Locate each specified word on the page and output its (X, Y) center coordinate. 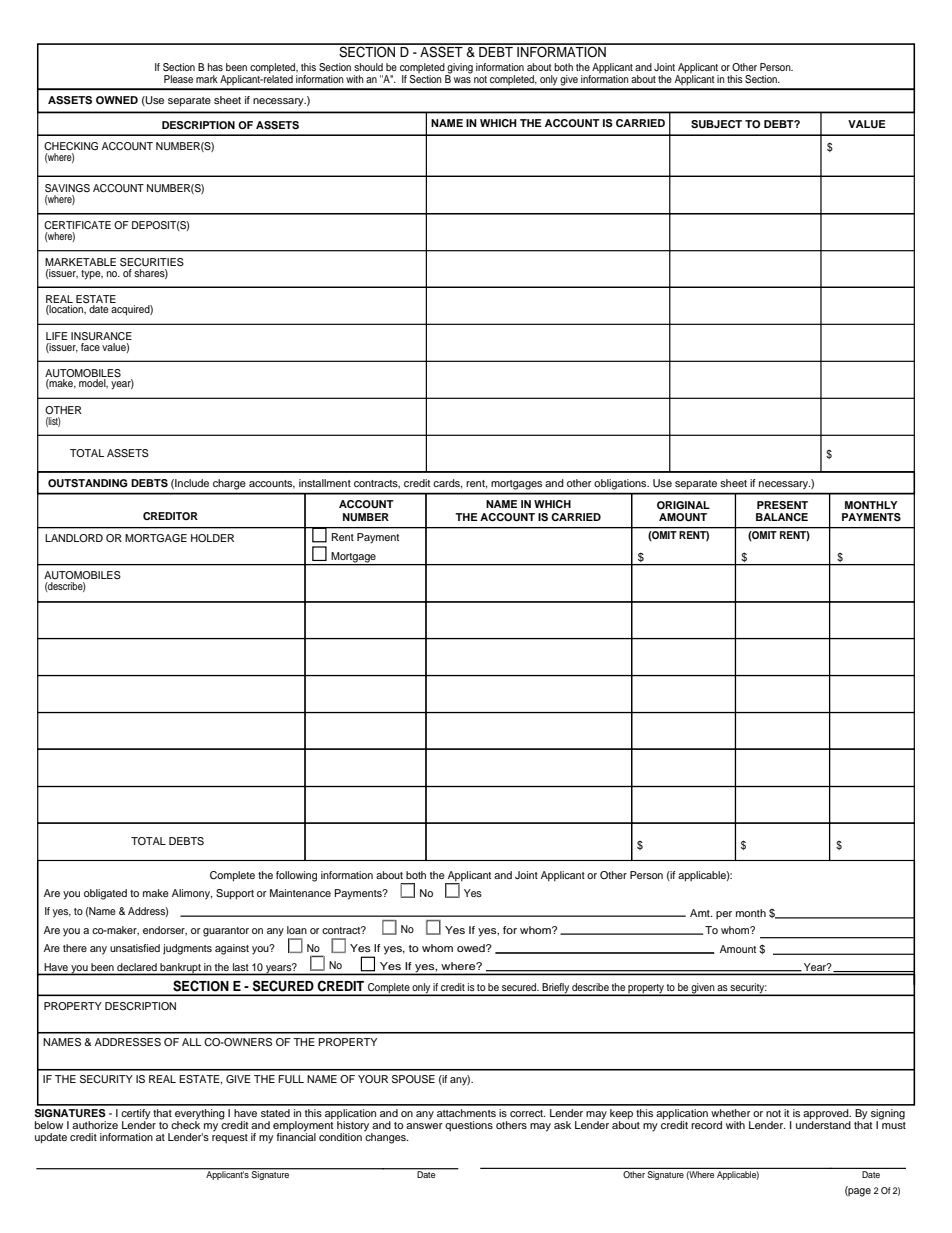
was (462, 80)
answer (424, 1126)
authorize (95, 1125)
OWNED (117, 100)
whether (731, 1113)
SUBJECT (716, 124)
